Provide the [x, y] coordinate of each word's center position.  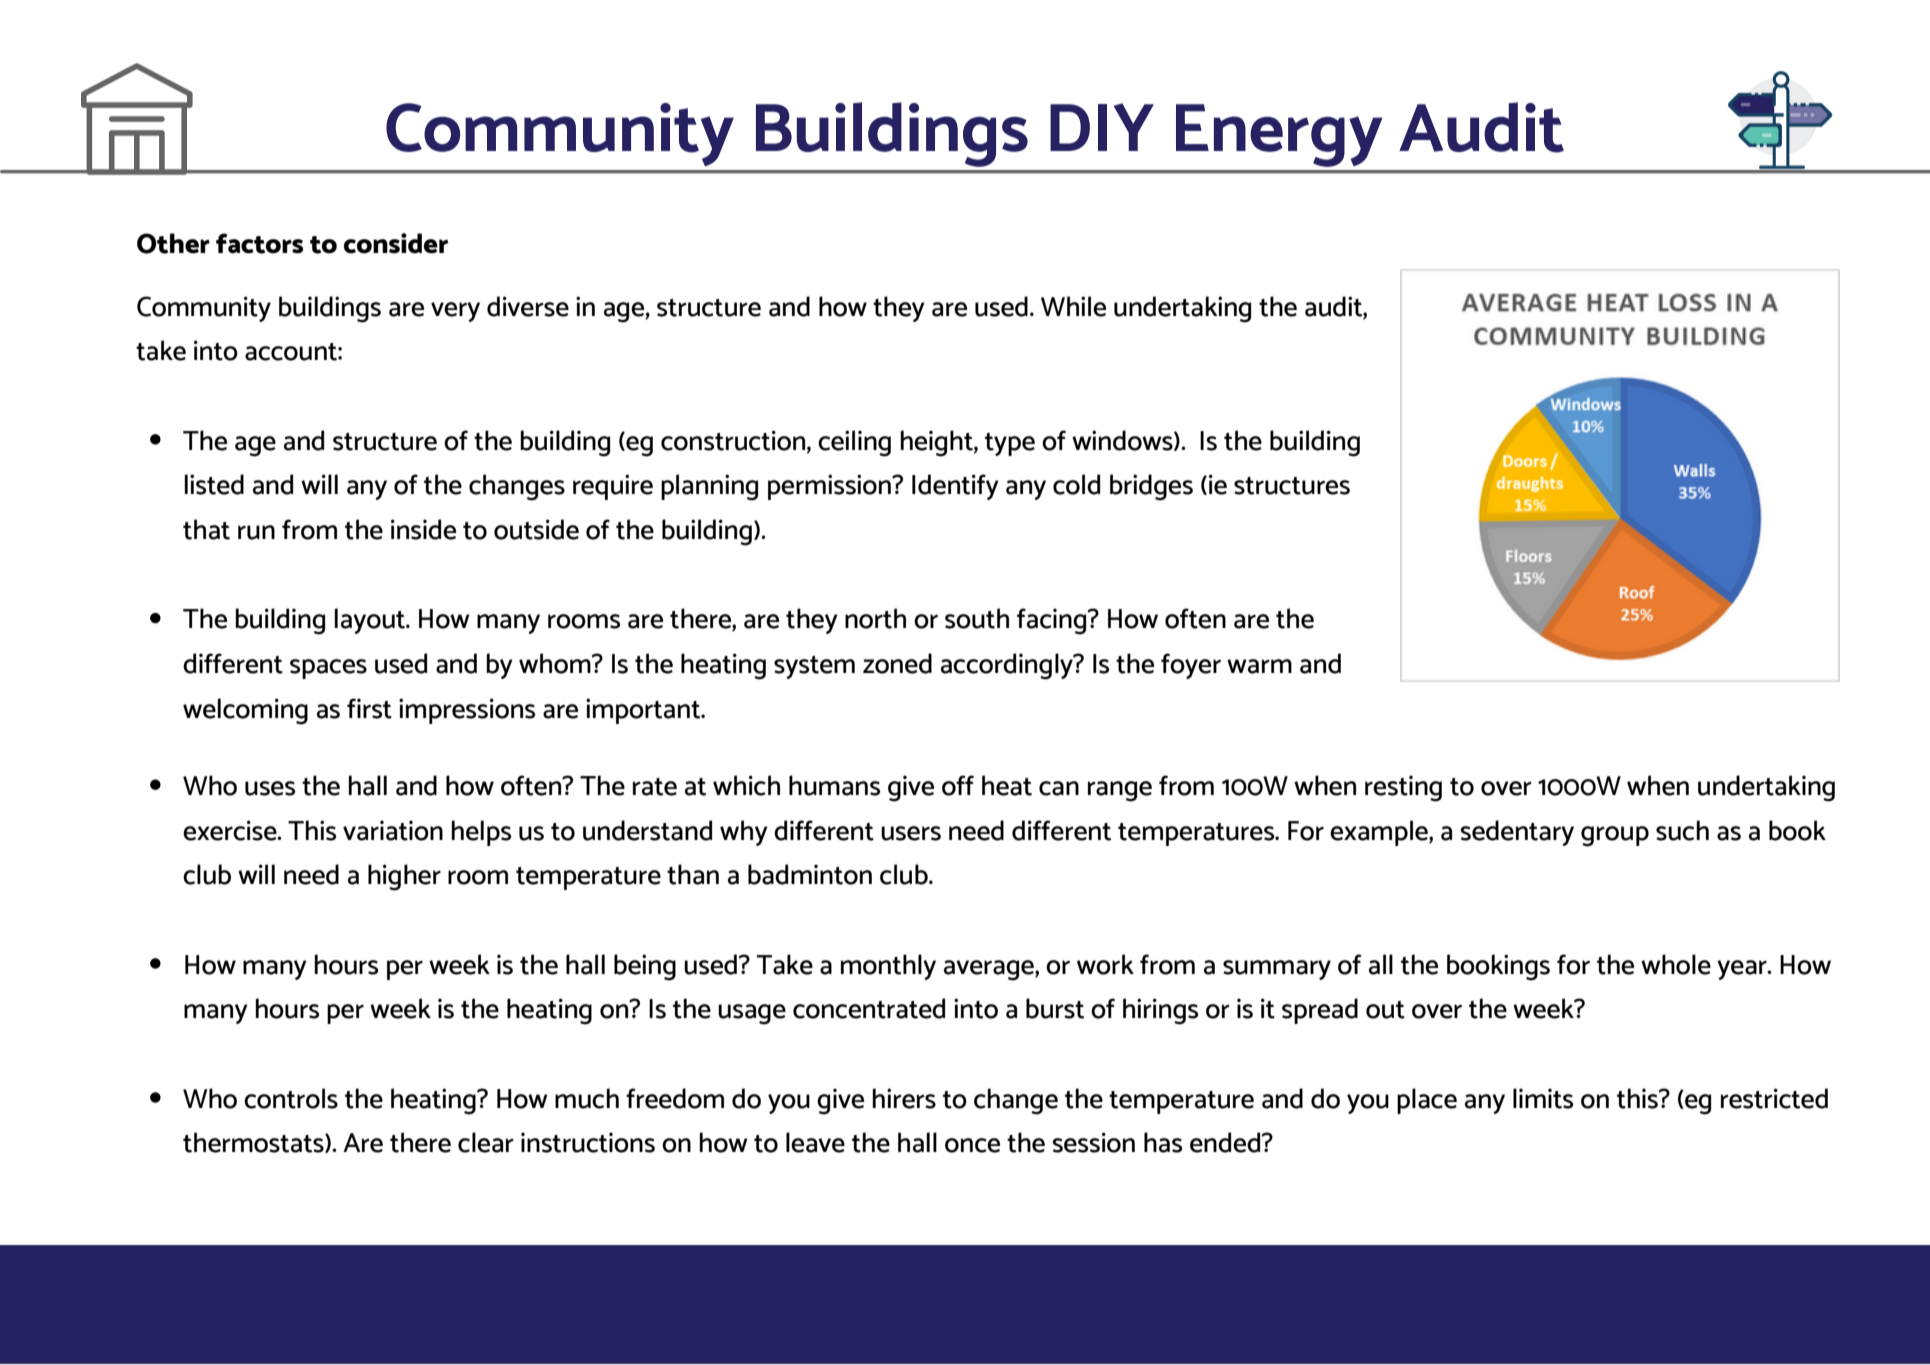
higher [404, 877]
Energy [1279, 135]
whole [1676, 964]
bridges [1151, 487]
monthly [888, 967]
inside [423, 529]
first [369, 708]
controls [291, 1098]
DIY [1102, 127]
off [958, 785]
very [455, 312]
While [1073, 306]
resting [1403, 788]
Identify [955, 487]
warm [1259, 666]
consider [396, 243]
